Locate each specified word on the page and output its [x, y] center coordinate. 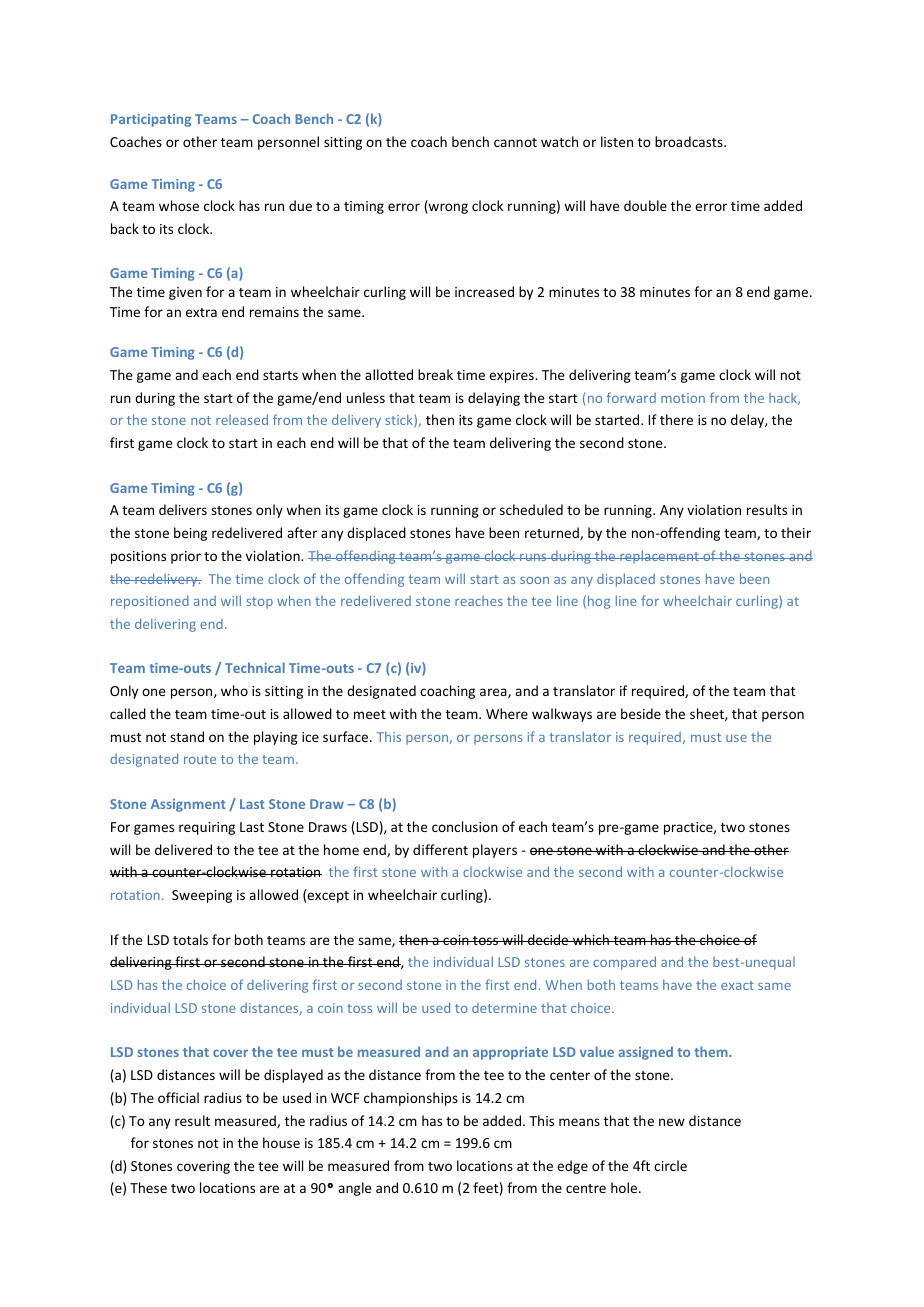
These [148, 1187]
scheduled [531, 509]
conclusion [465, 826]
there [676, 419]
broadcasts [690, 141]
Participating [151, 120]
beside [641, 713]
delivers [183, 509]
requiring [207, 828]
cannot [515, 142]
